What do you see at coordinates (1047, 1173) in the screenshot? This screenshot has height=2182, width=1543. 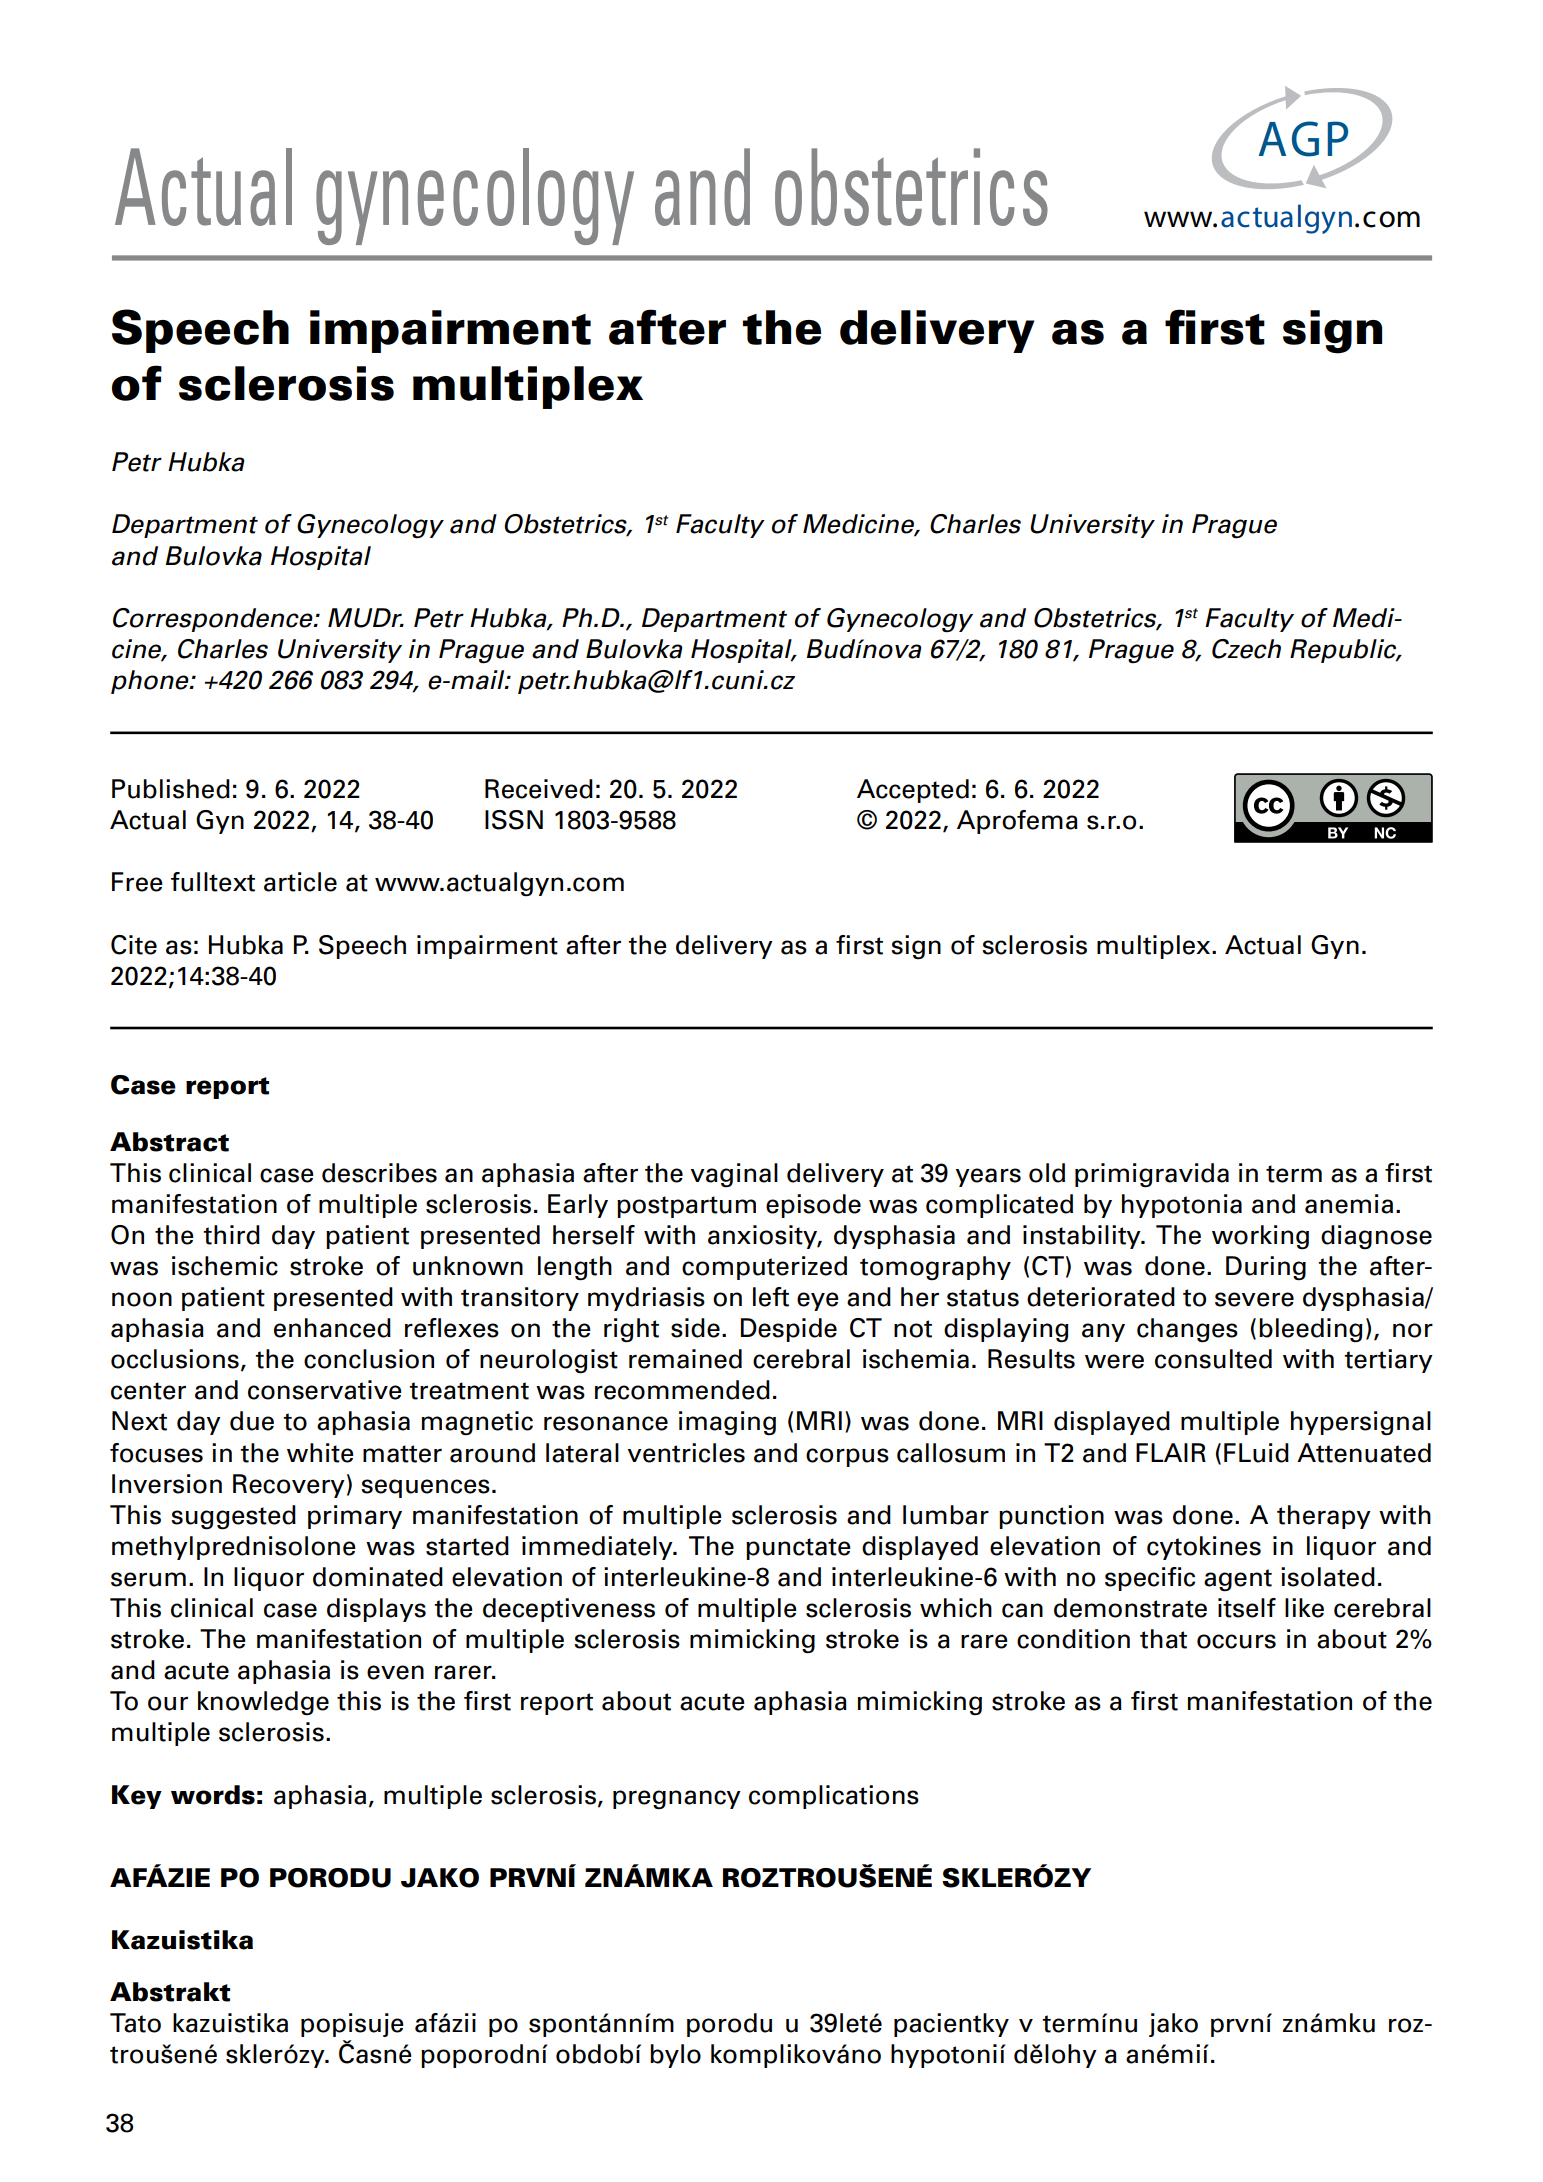 I see `old` at bounding box center [1047, 1173].
